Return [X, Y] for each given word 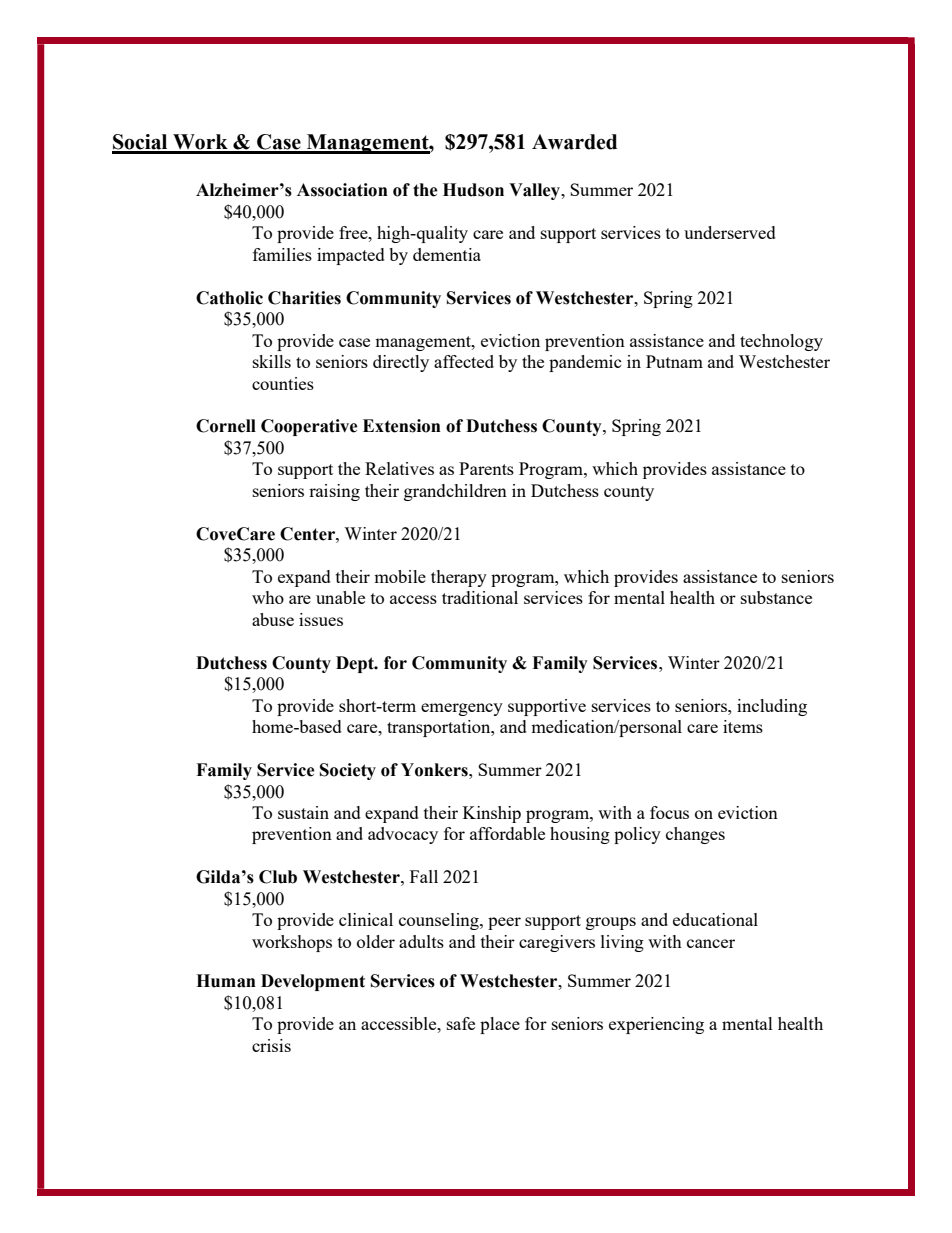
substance [776, 597]
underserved [730, 232]
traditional [480, 597]
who [268, 597]
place [500, 1025]
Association [342, 190]
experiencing [656, 1025]
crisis [271, 1045]
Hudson [473, 190]
